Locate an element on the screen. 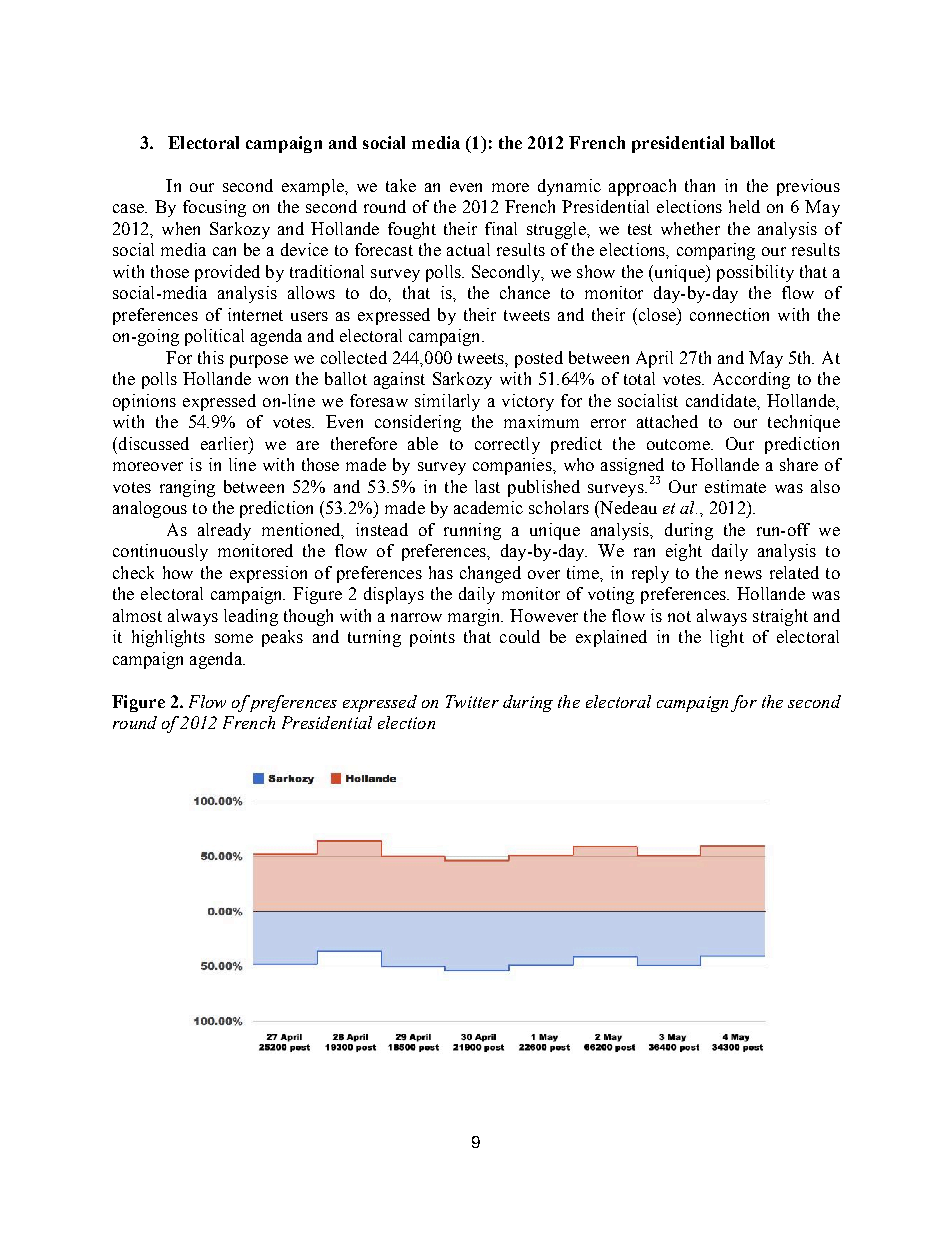  focusing is located at coordinates (214, 208).
